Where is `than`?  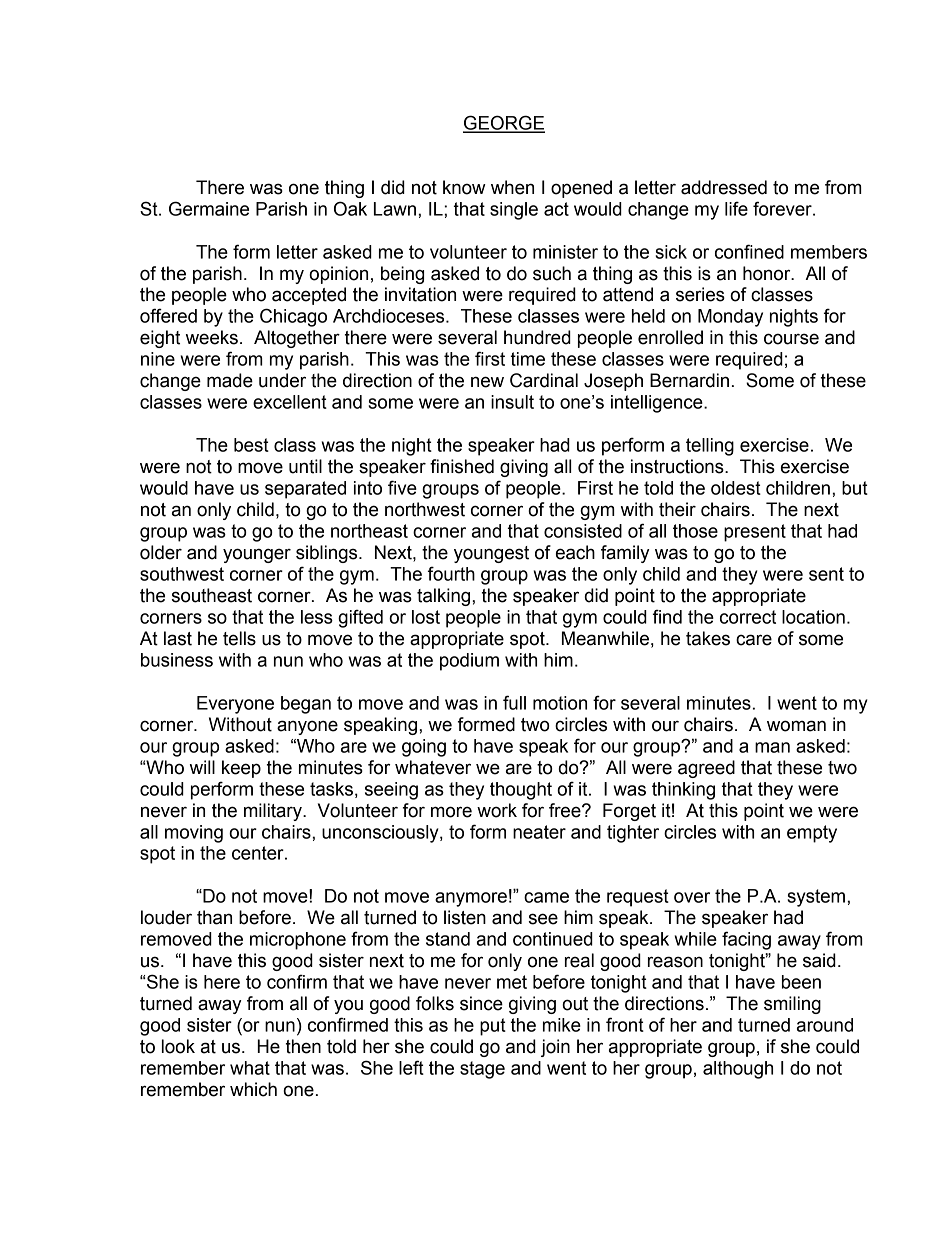 than is located at coordinates (214, 917).
